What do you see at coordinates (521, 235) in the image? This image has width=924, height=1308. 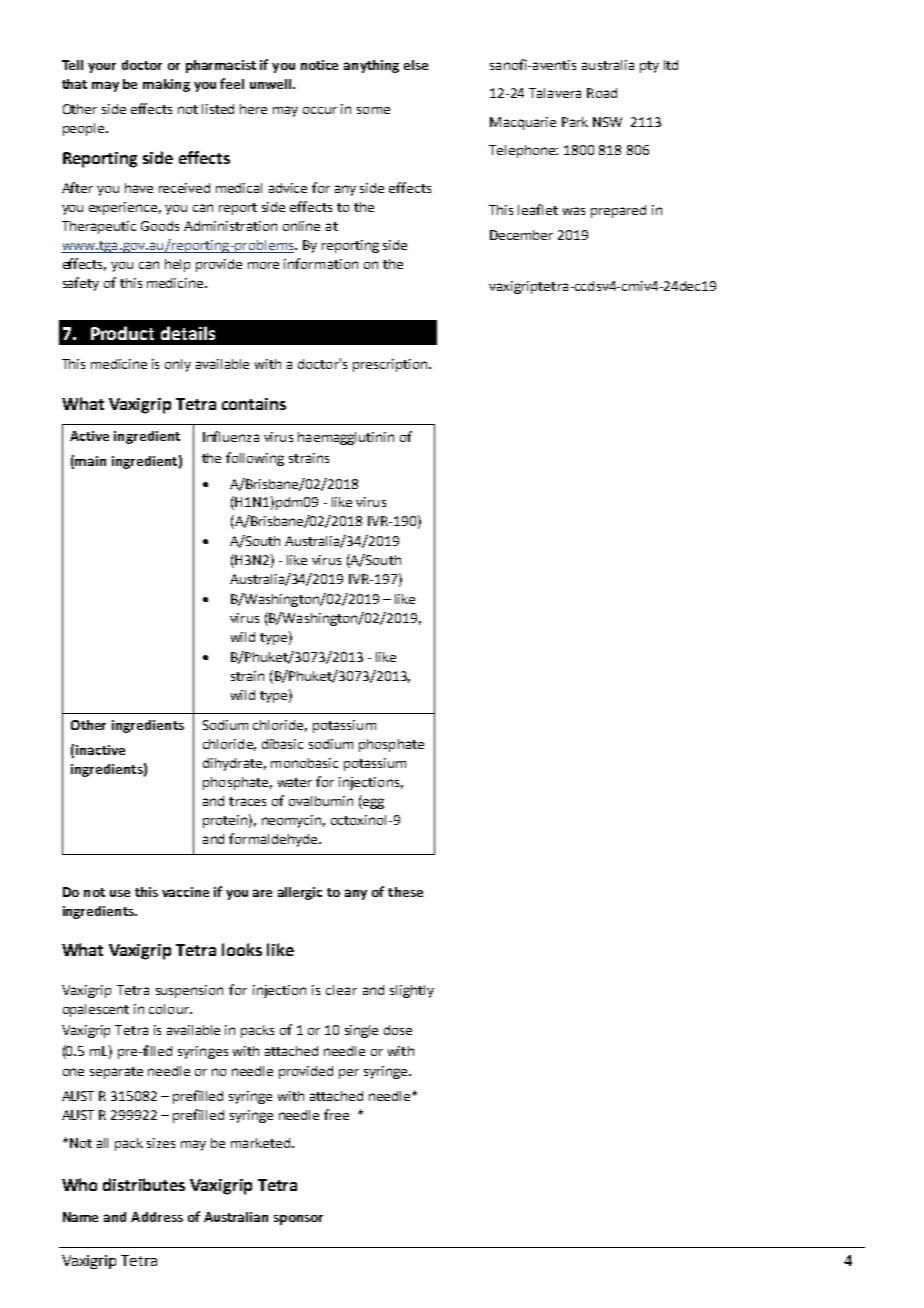 I see `December` at bounding box center [521, 235].
